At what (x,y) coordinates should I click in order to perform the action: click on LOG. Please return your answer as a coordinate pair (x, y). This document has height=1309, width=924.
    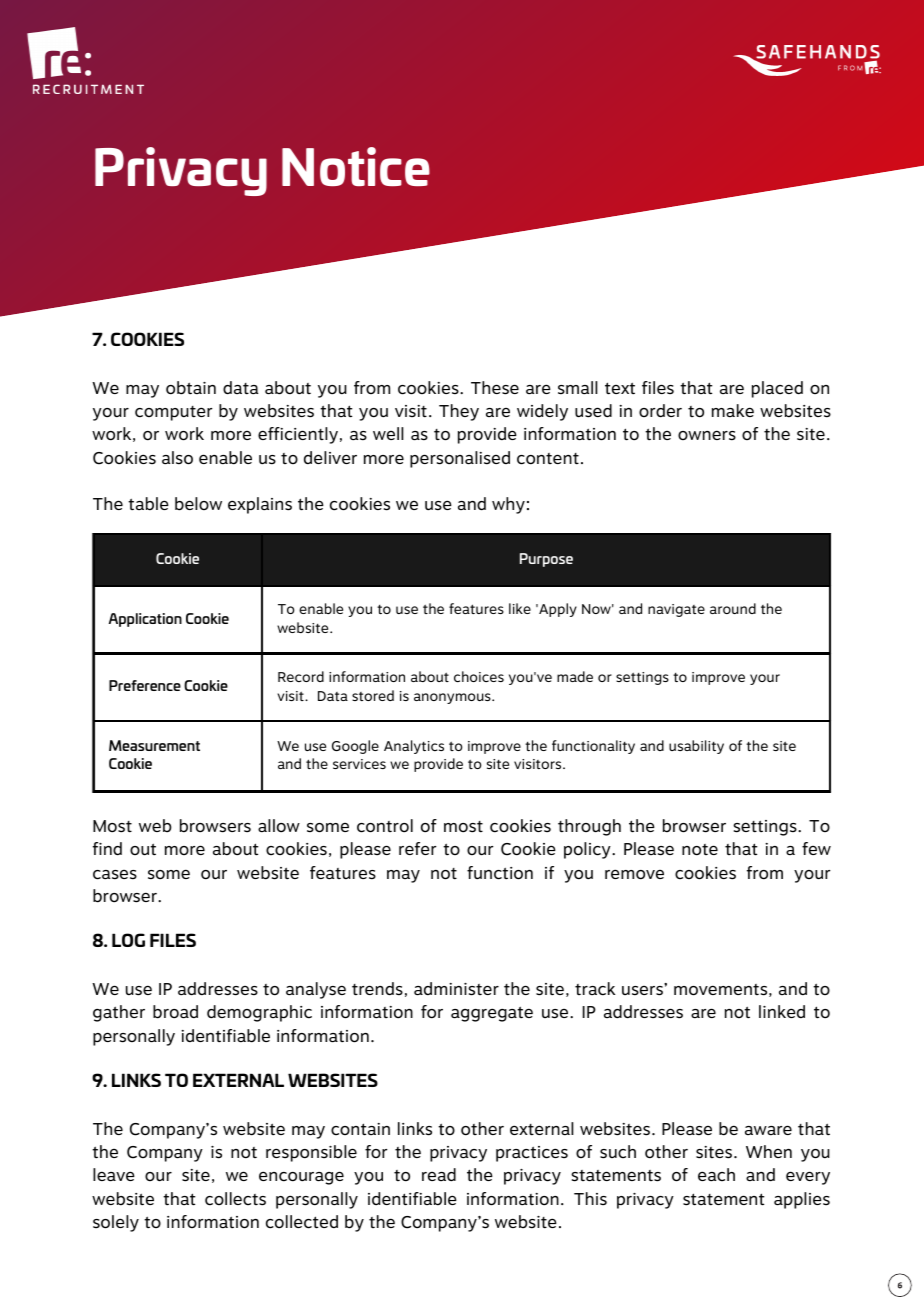
    Looking at the image, I should click on (128, 940).
